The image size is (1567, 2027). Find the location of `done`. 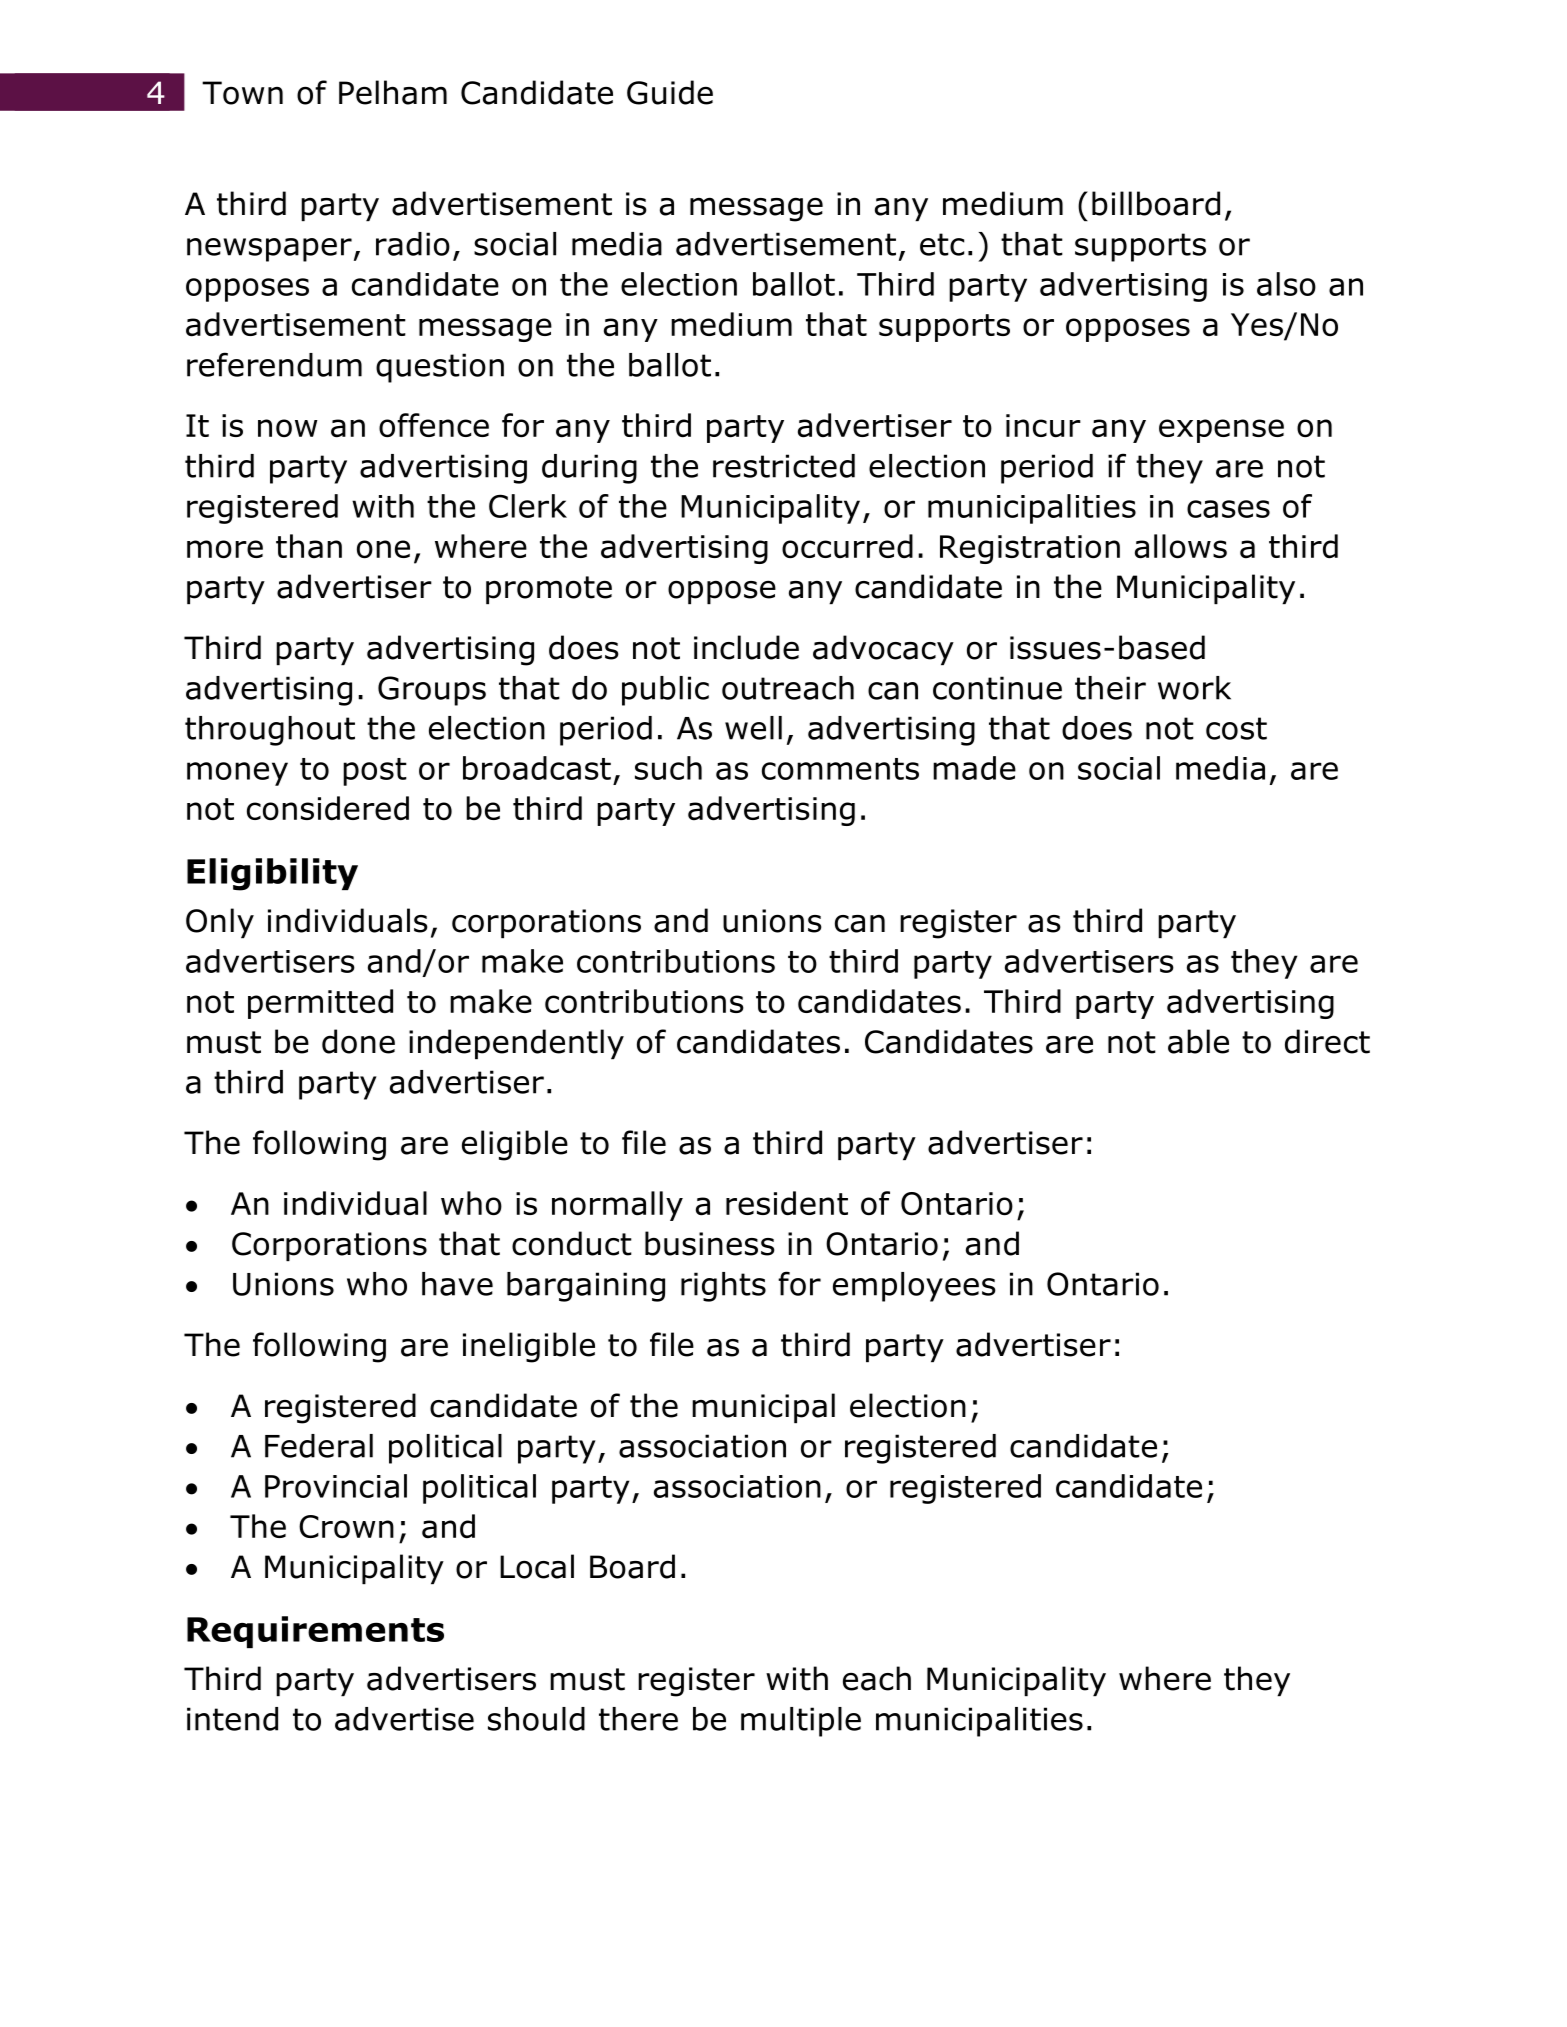

done is located at coordinates (358, 1041).
